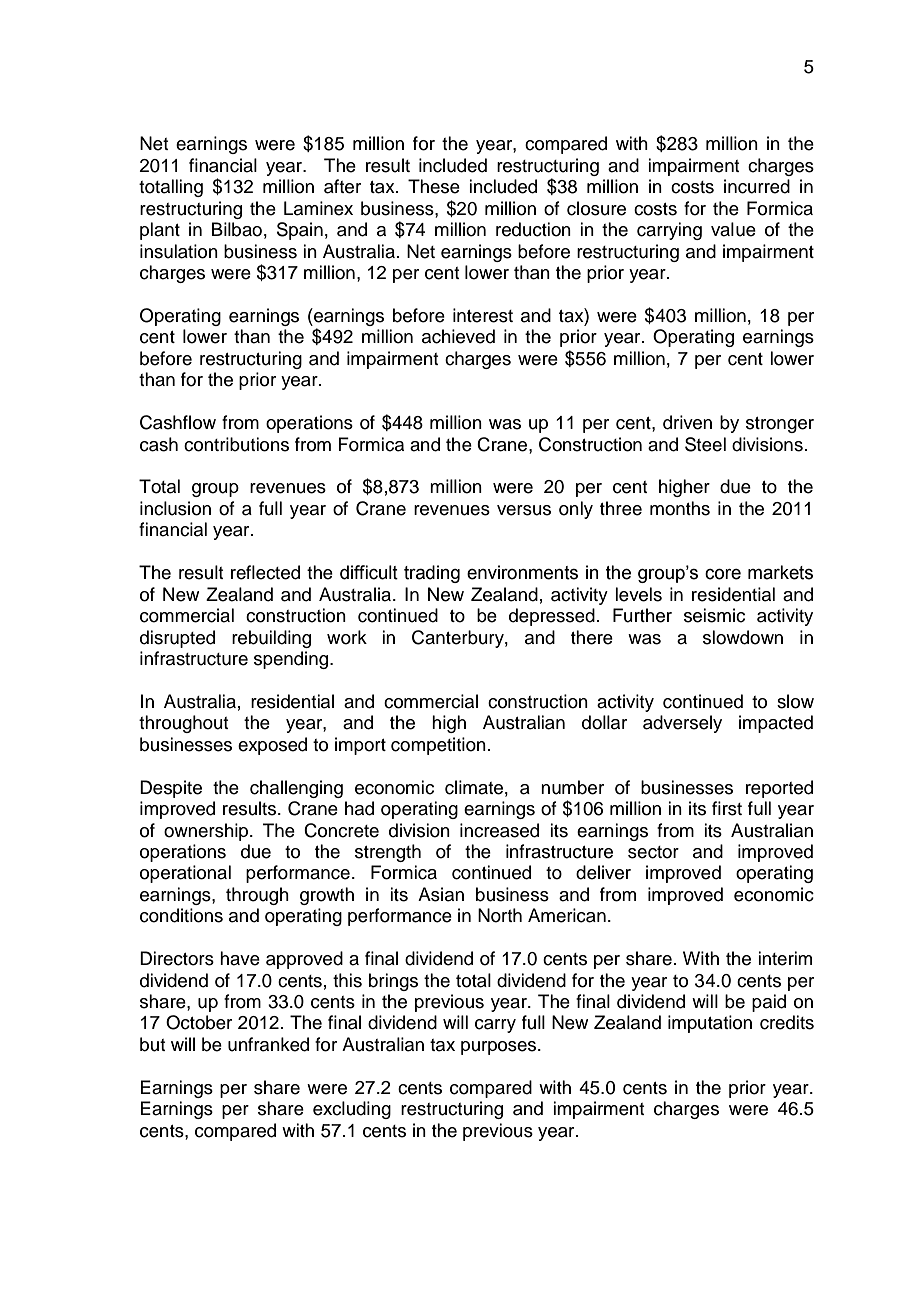 The image size is (924, 1308). Describe the element at coordinates (300, 231) in the screenshot. I see `Spain` at that location.
